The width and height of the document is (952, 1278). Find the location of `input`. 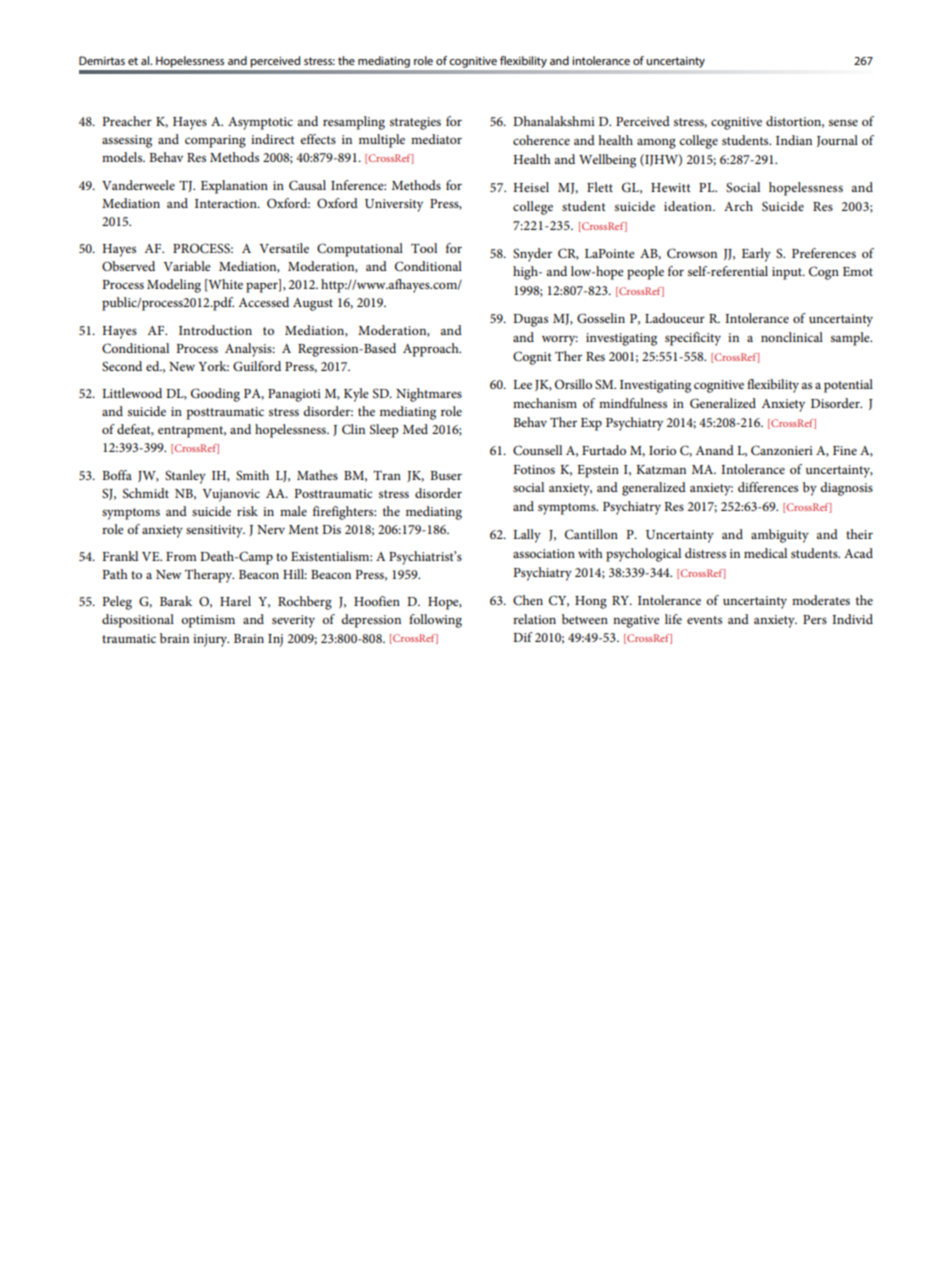

input is located at coordinates (788, 273).
